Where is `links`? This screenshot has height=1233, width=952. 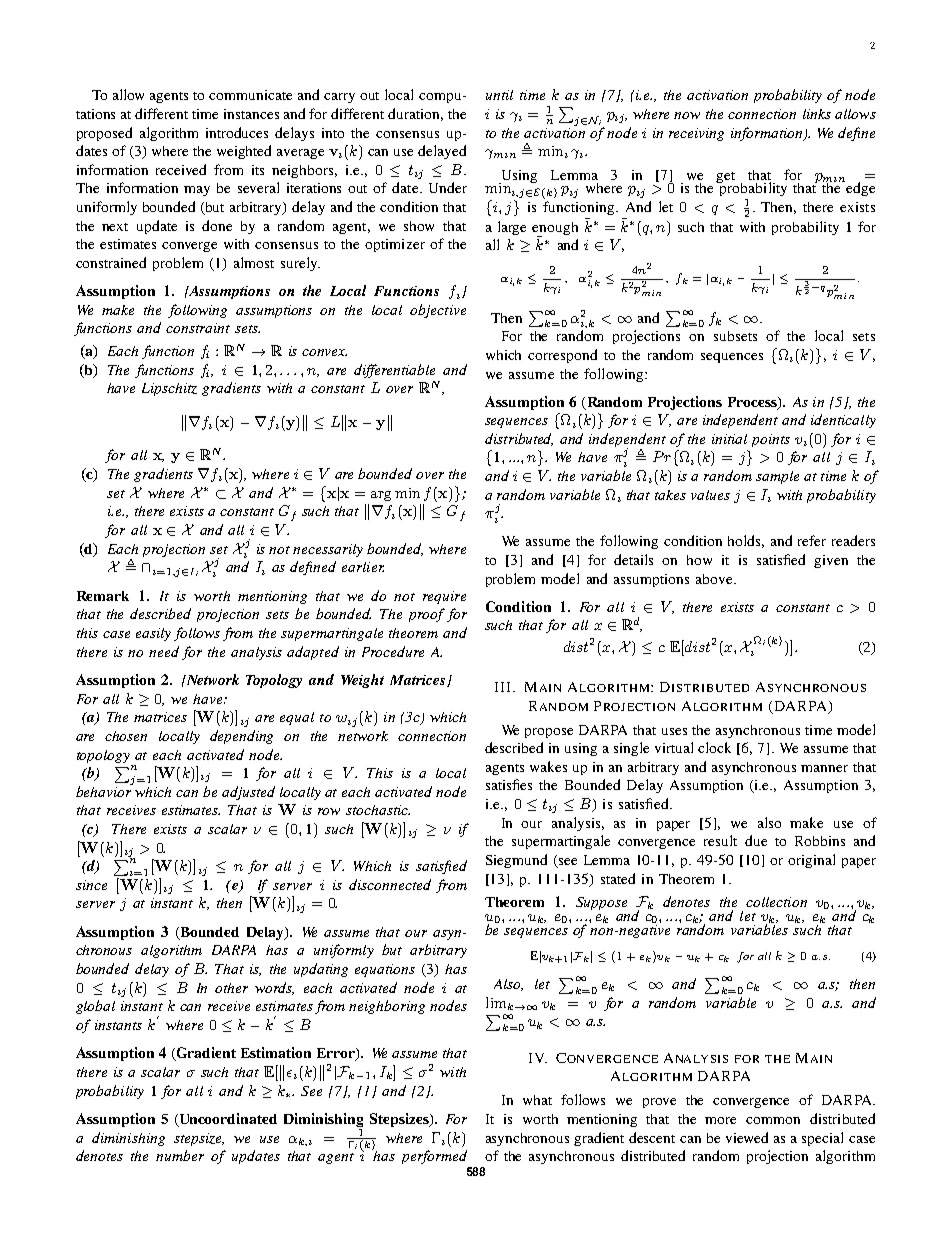
links is located at coordinates (817, 114).
